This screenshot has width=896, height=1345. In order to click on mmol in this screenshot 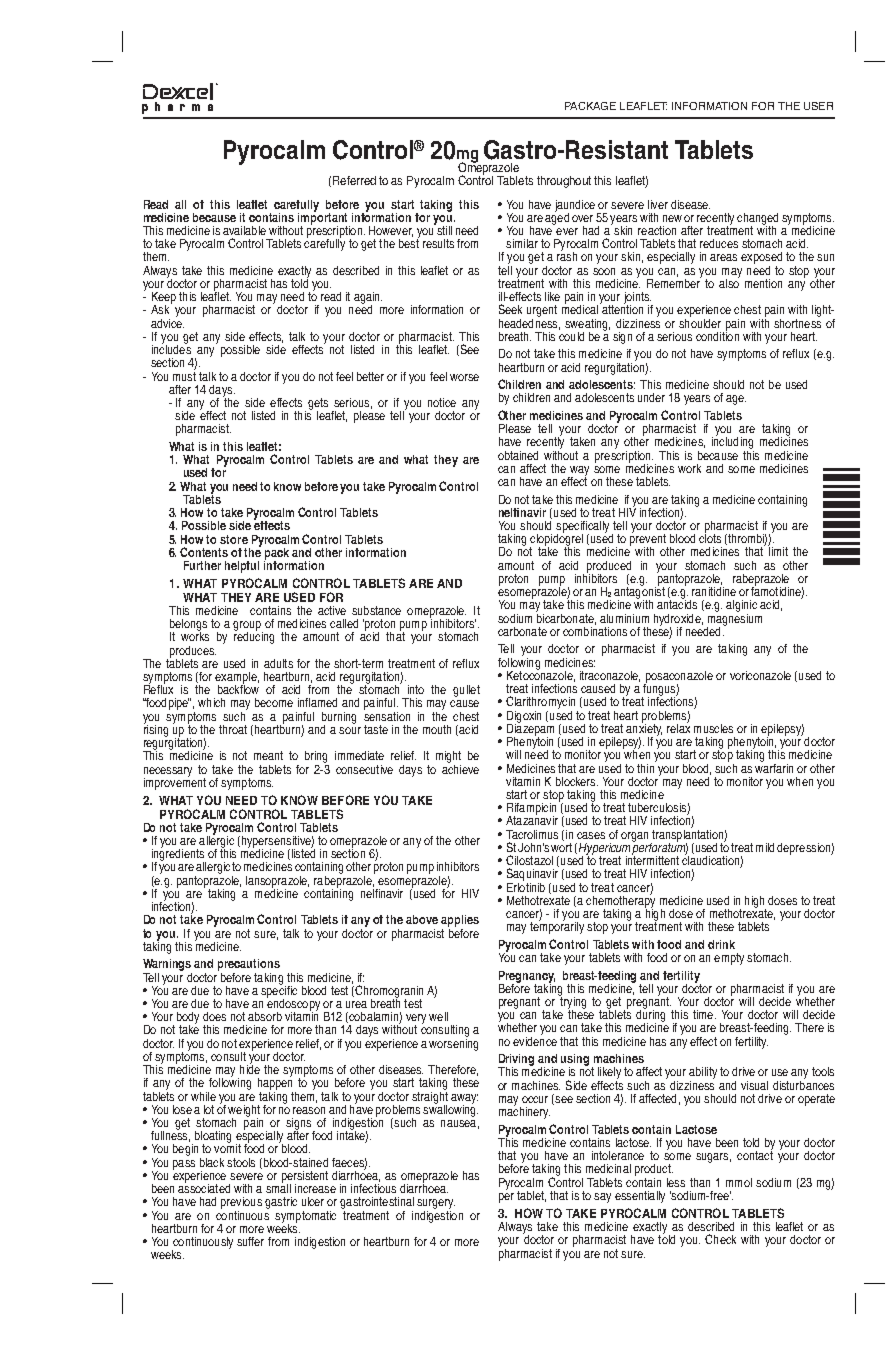, I will do `click(739, 1182)`.
